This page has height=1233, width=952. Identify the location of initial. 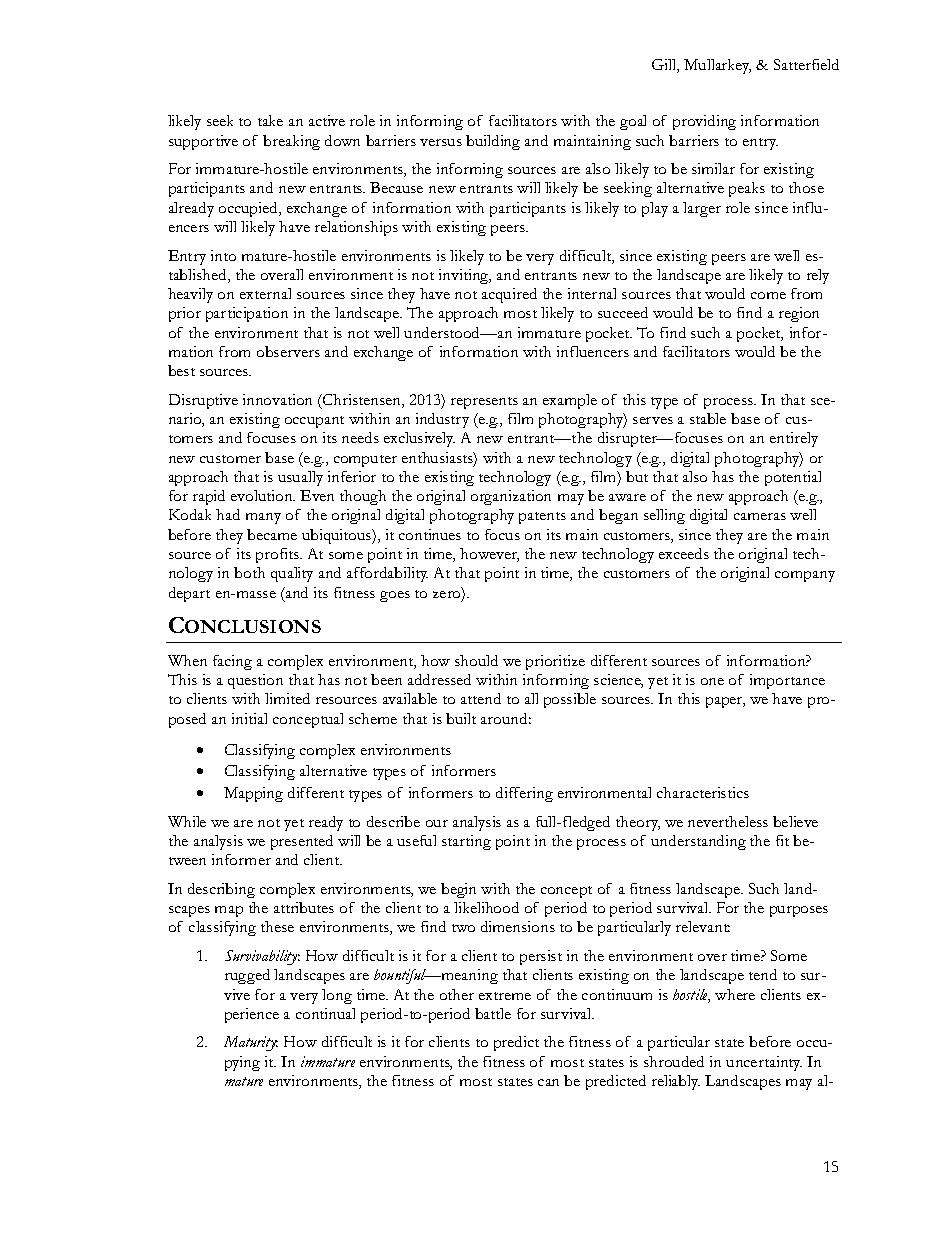
(249, 718).
